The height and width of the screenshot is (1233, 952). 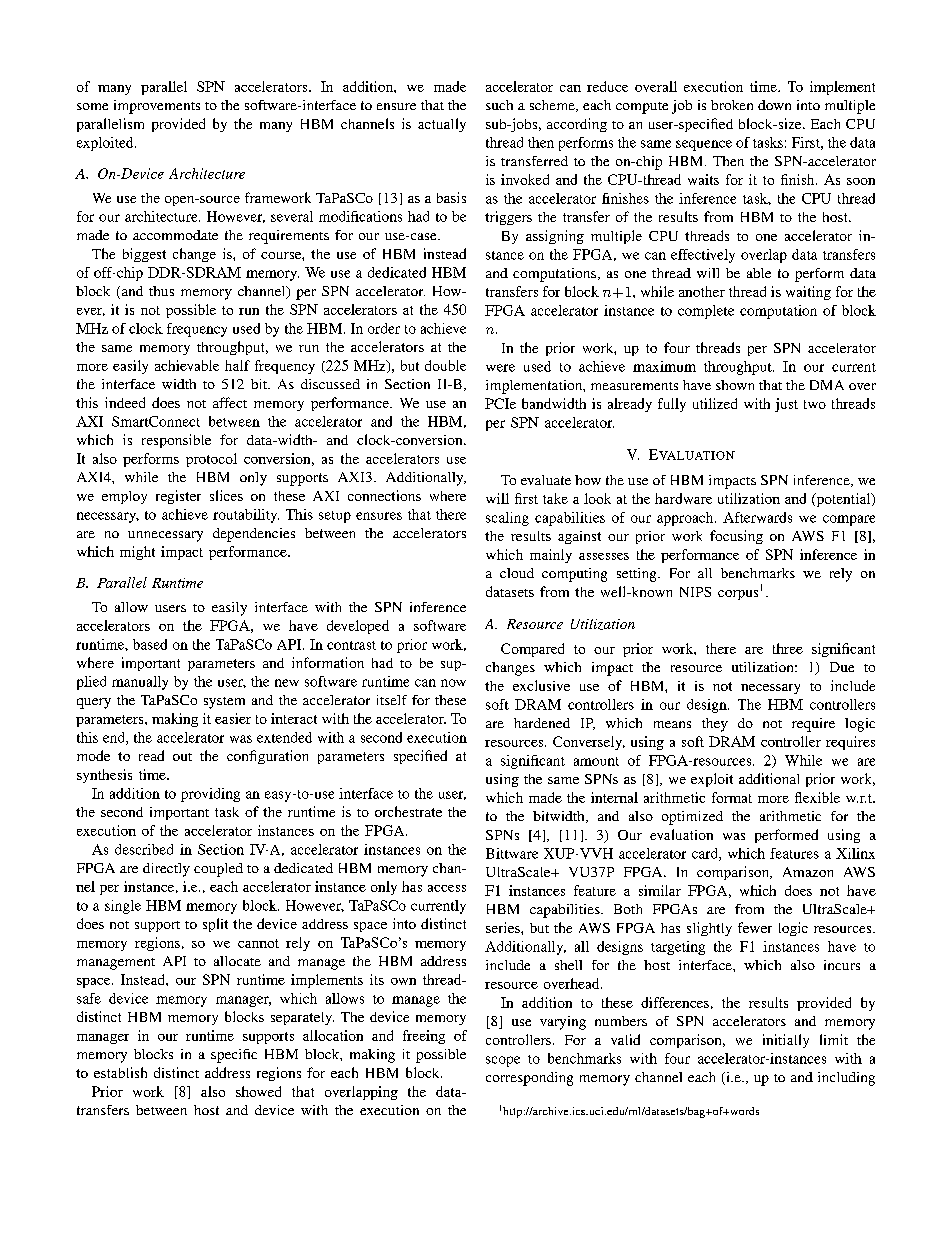 I want to click on NIPS, so click(x=695, y=592).
